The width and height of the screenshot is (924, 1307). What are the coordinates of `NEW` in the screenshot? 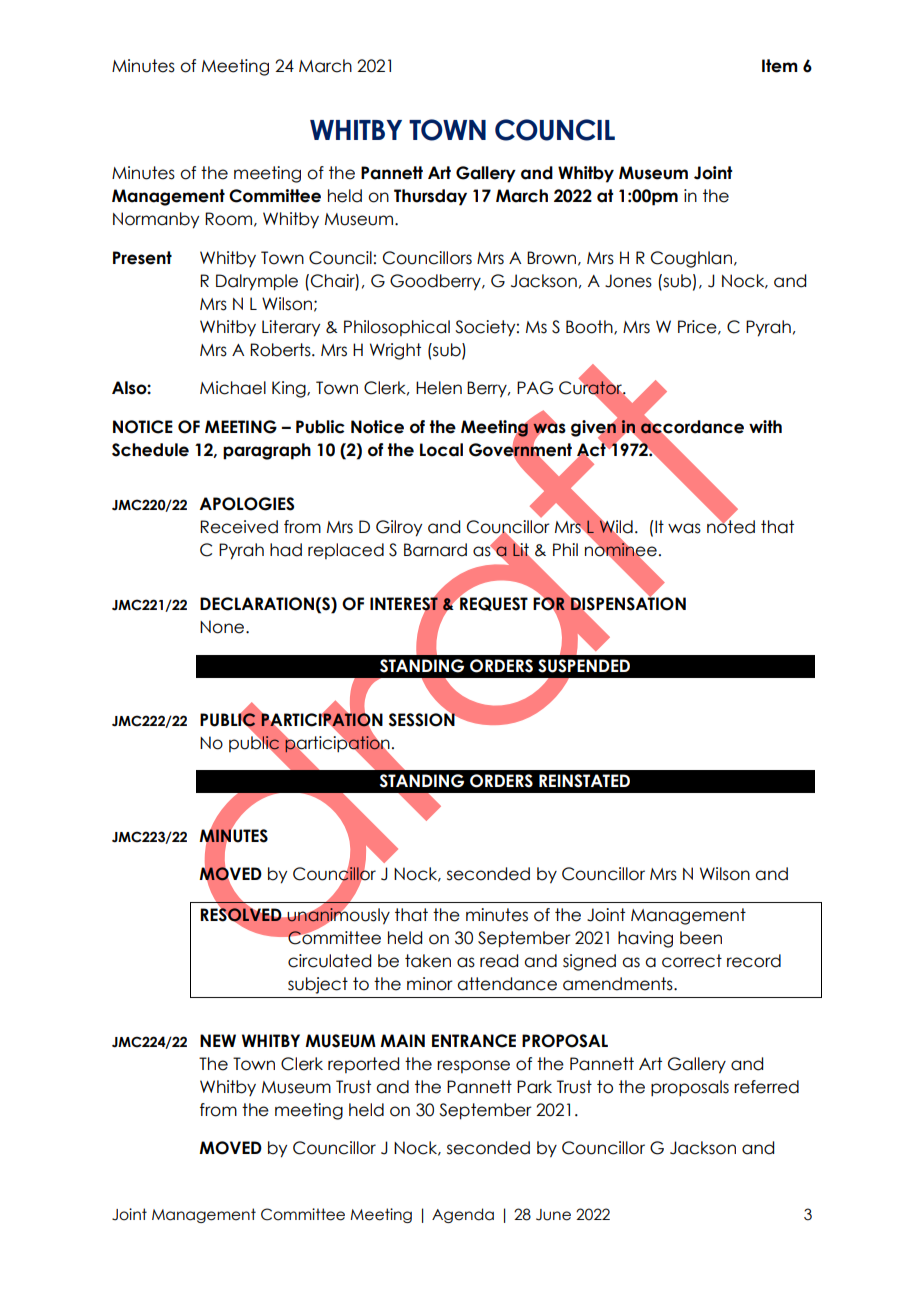 It's located at (218, 1040).
